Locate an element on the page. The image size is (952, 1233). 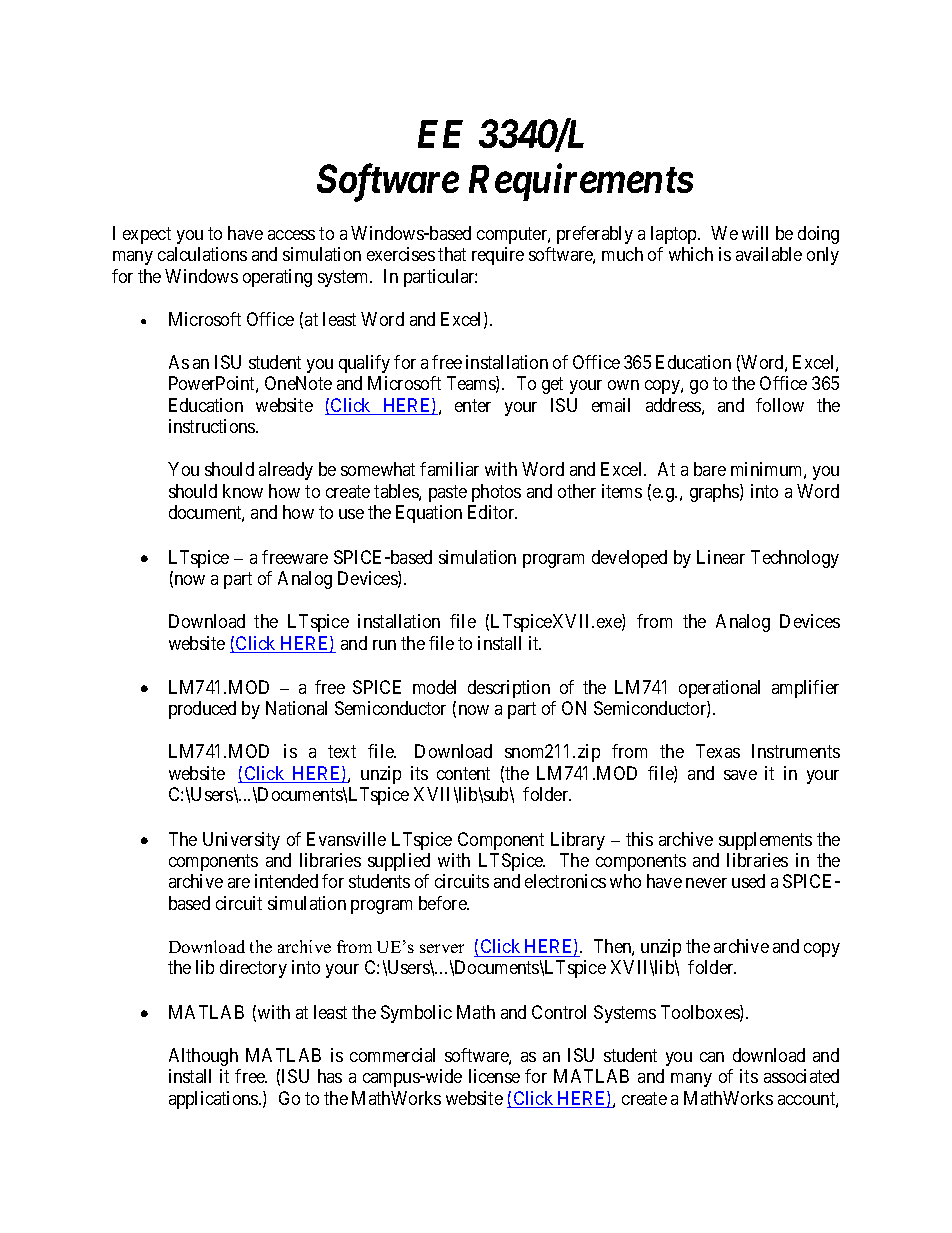
Although is located at coordinates (203, 1057).
